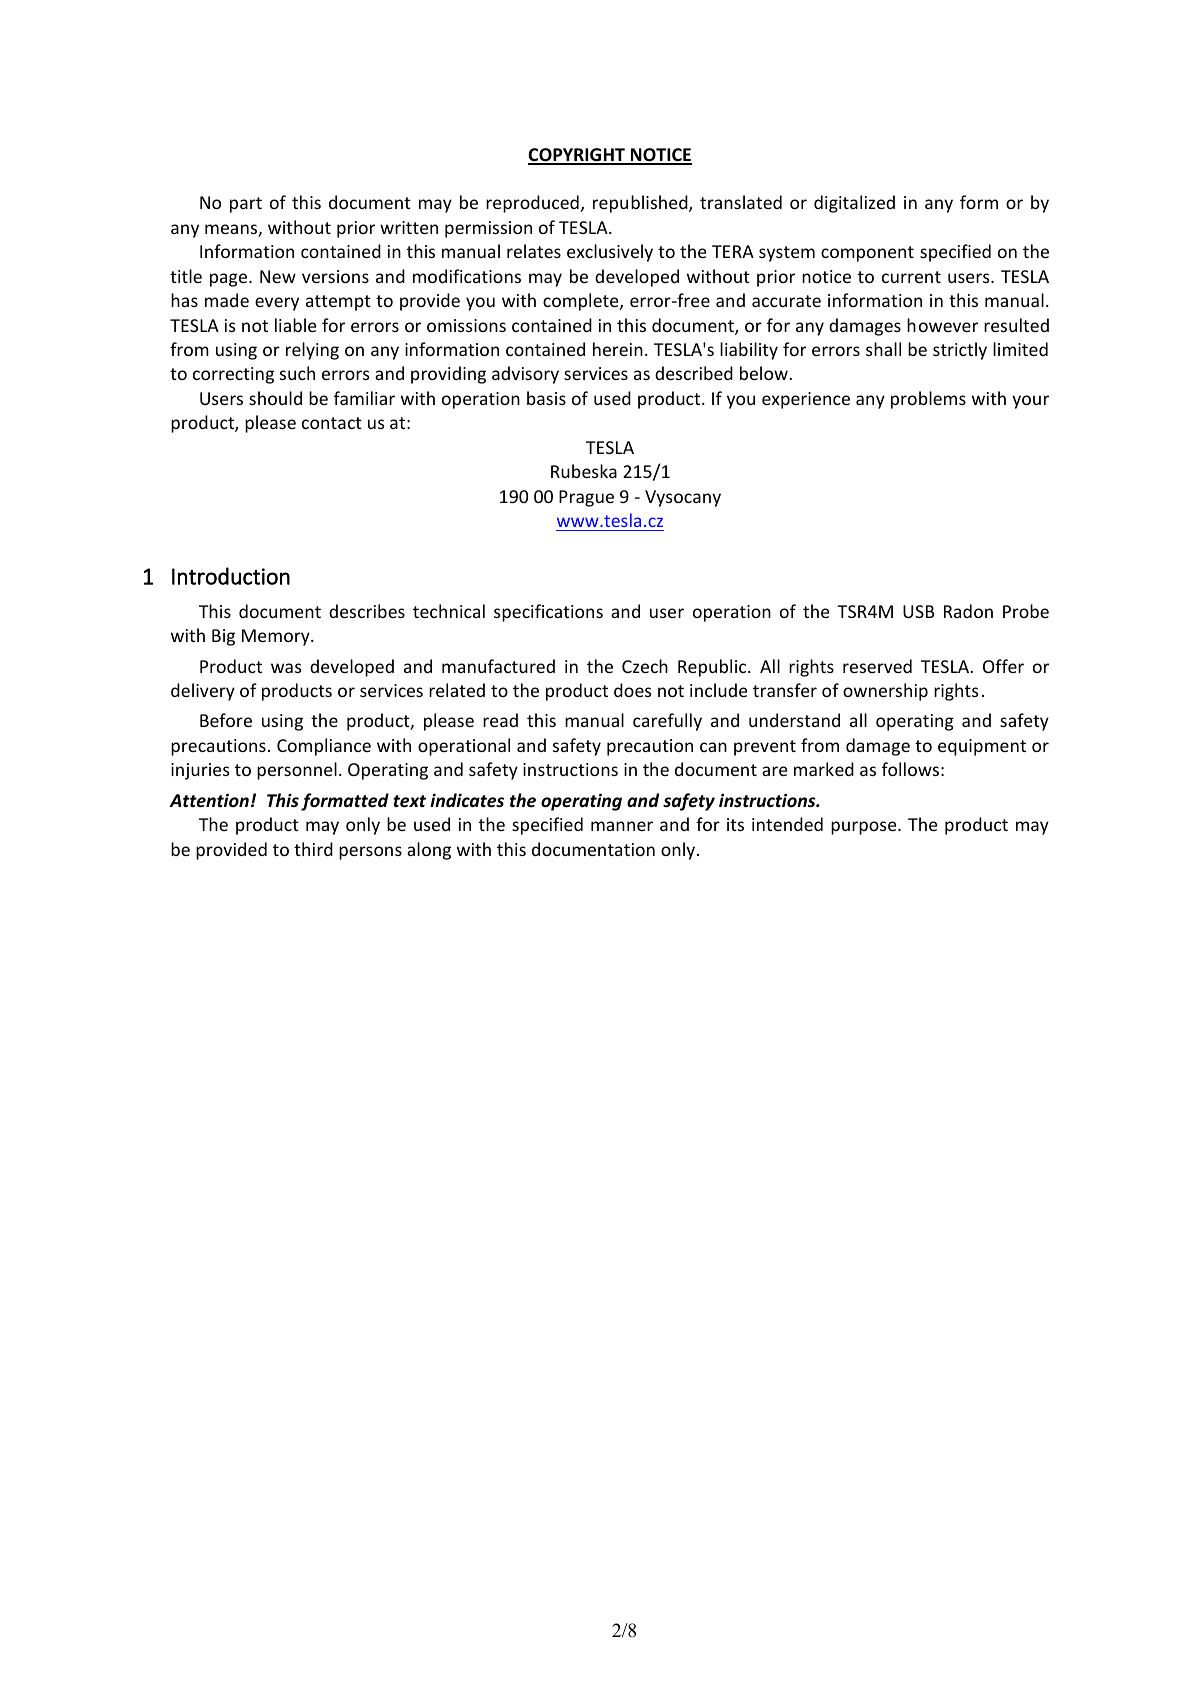 This image has height=1685, width=1192. I want to click on part, so click(246, 205).
